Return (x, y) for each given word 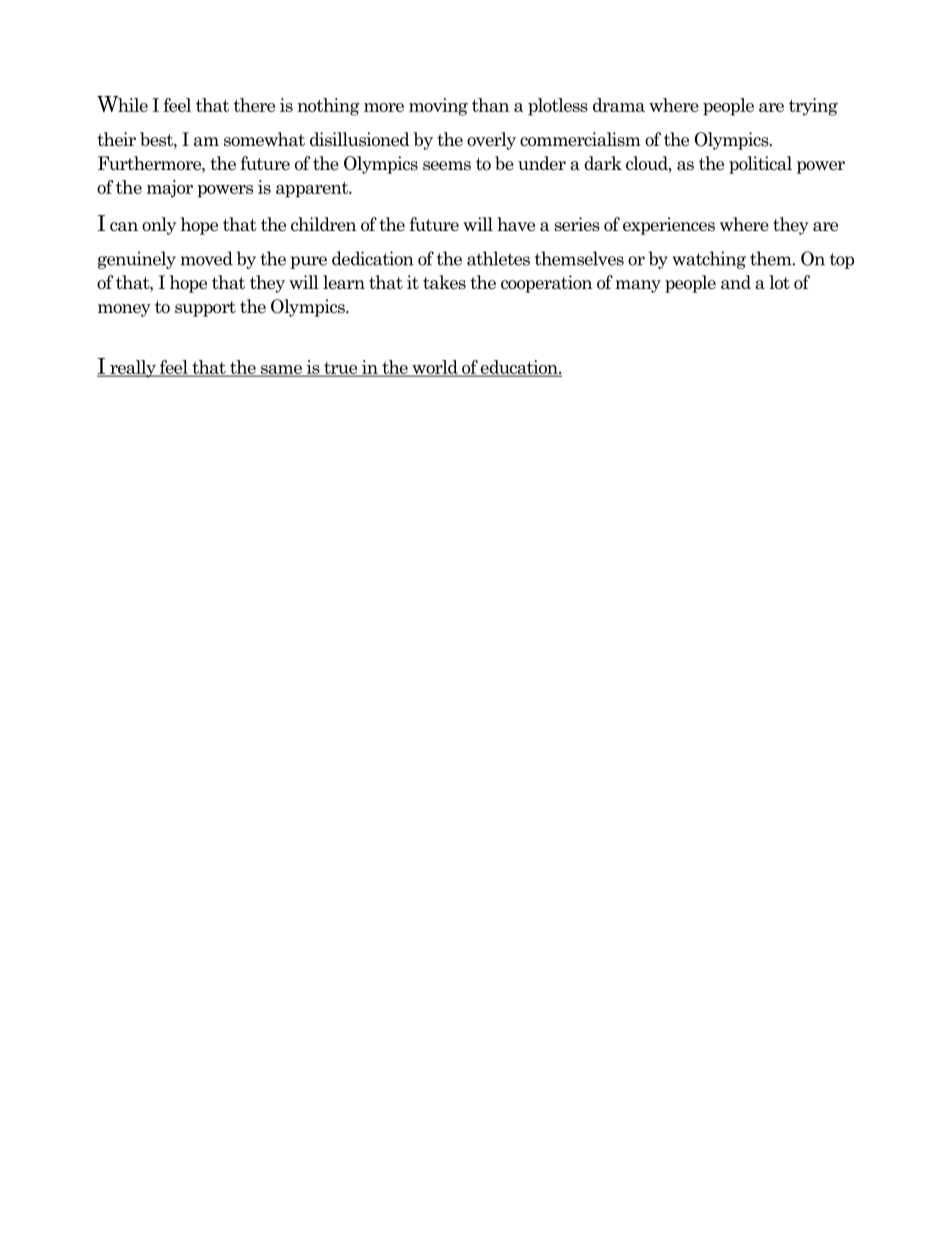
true (341, 369)
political (760, 165)
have (516, 224)
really (133, 369)
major (170, 189)
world (435, 368)
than (490, 105)
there (254, 105)
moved (207, 258)
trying (813, 107)
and (736, 282)
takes (444, 282)
